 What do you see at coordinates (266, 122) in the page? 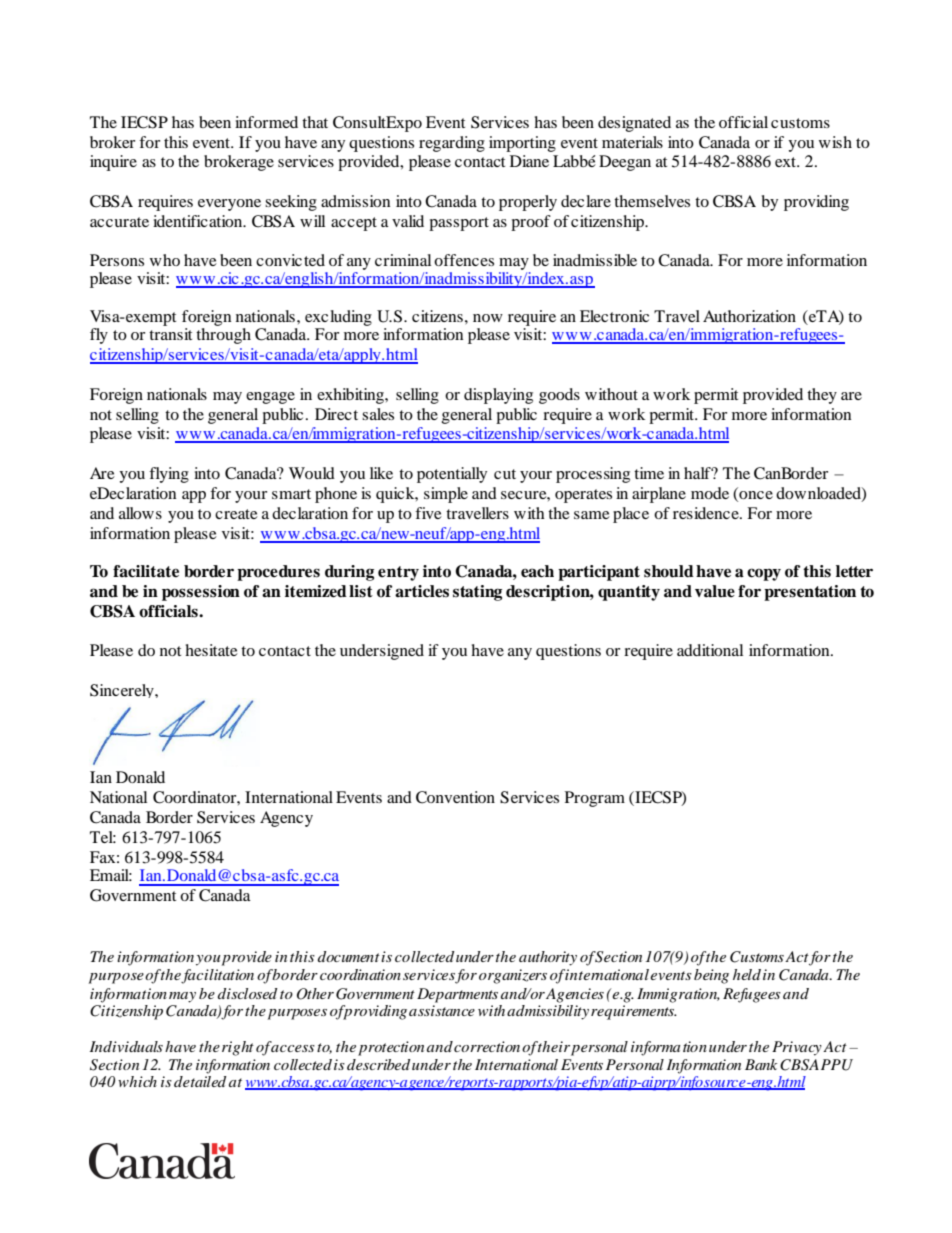
I see `informed` at bounding box center [266, 122].
